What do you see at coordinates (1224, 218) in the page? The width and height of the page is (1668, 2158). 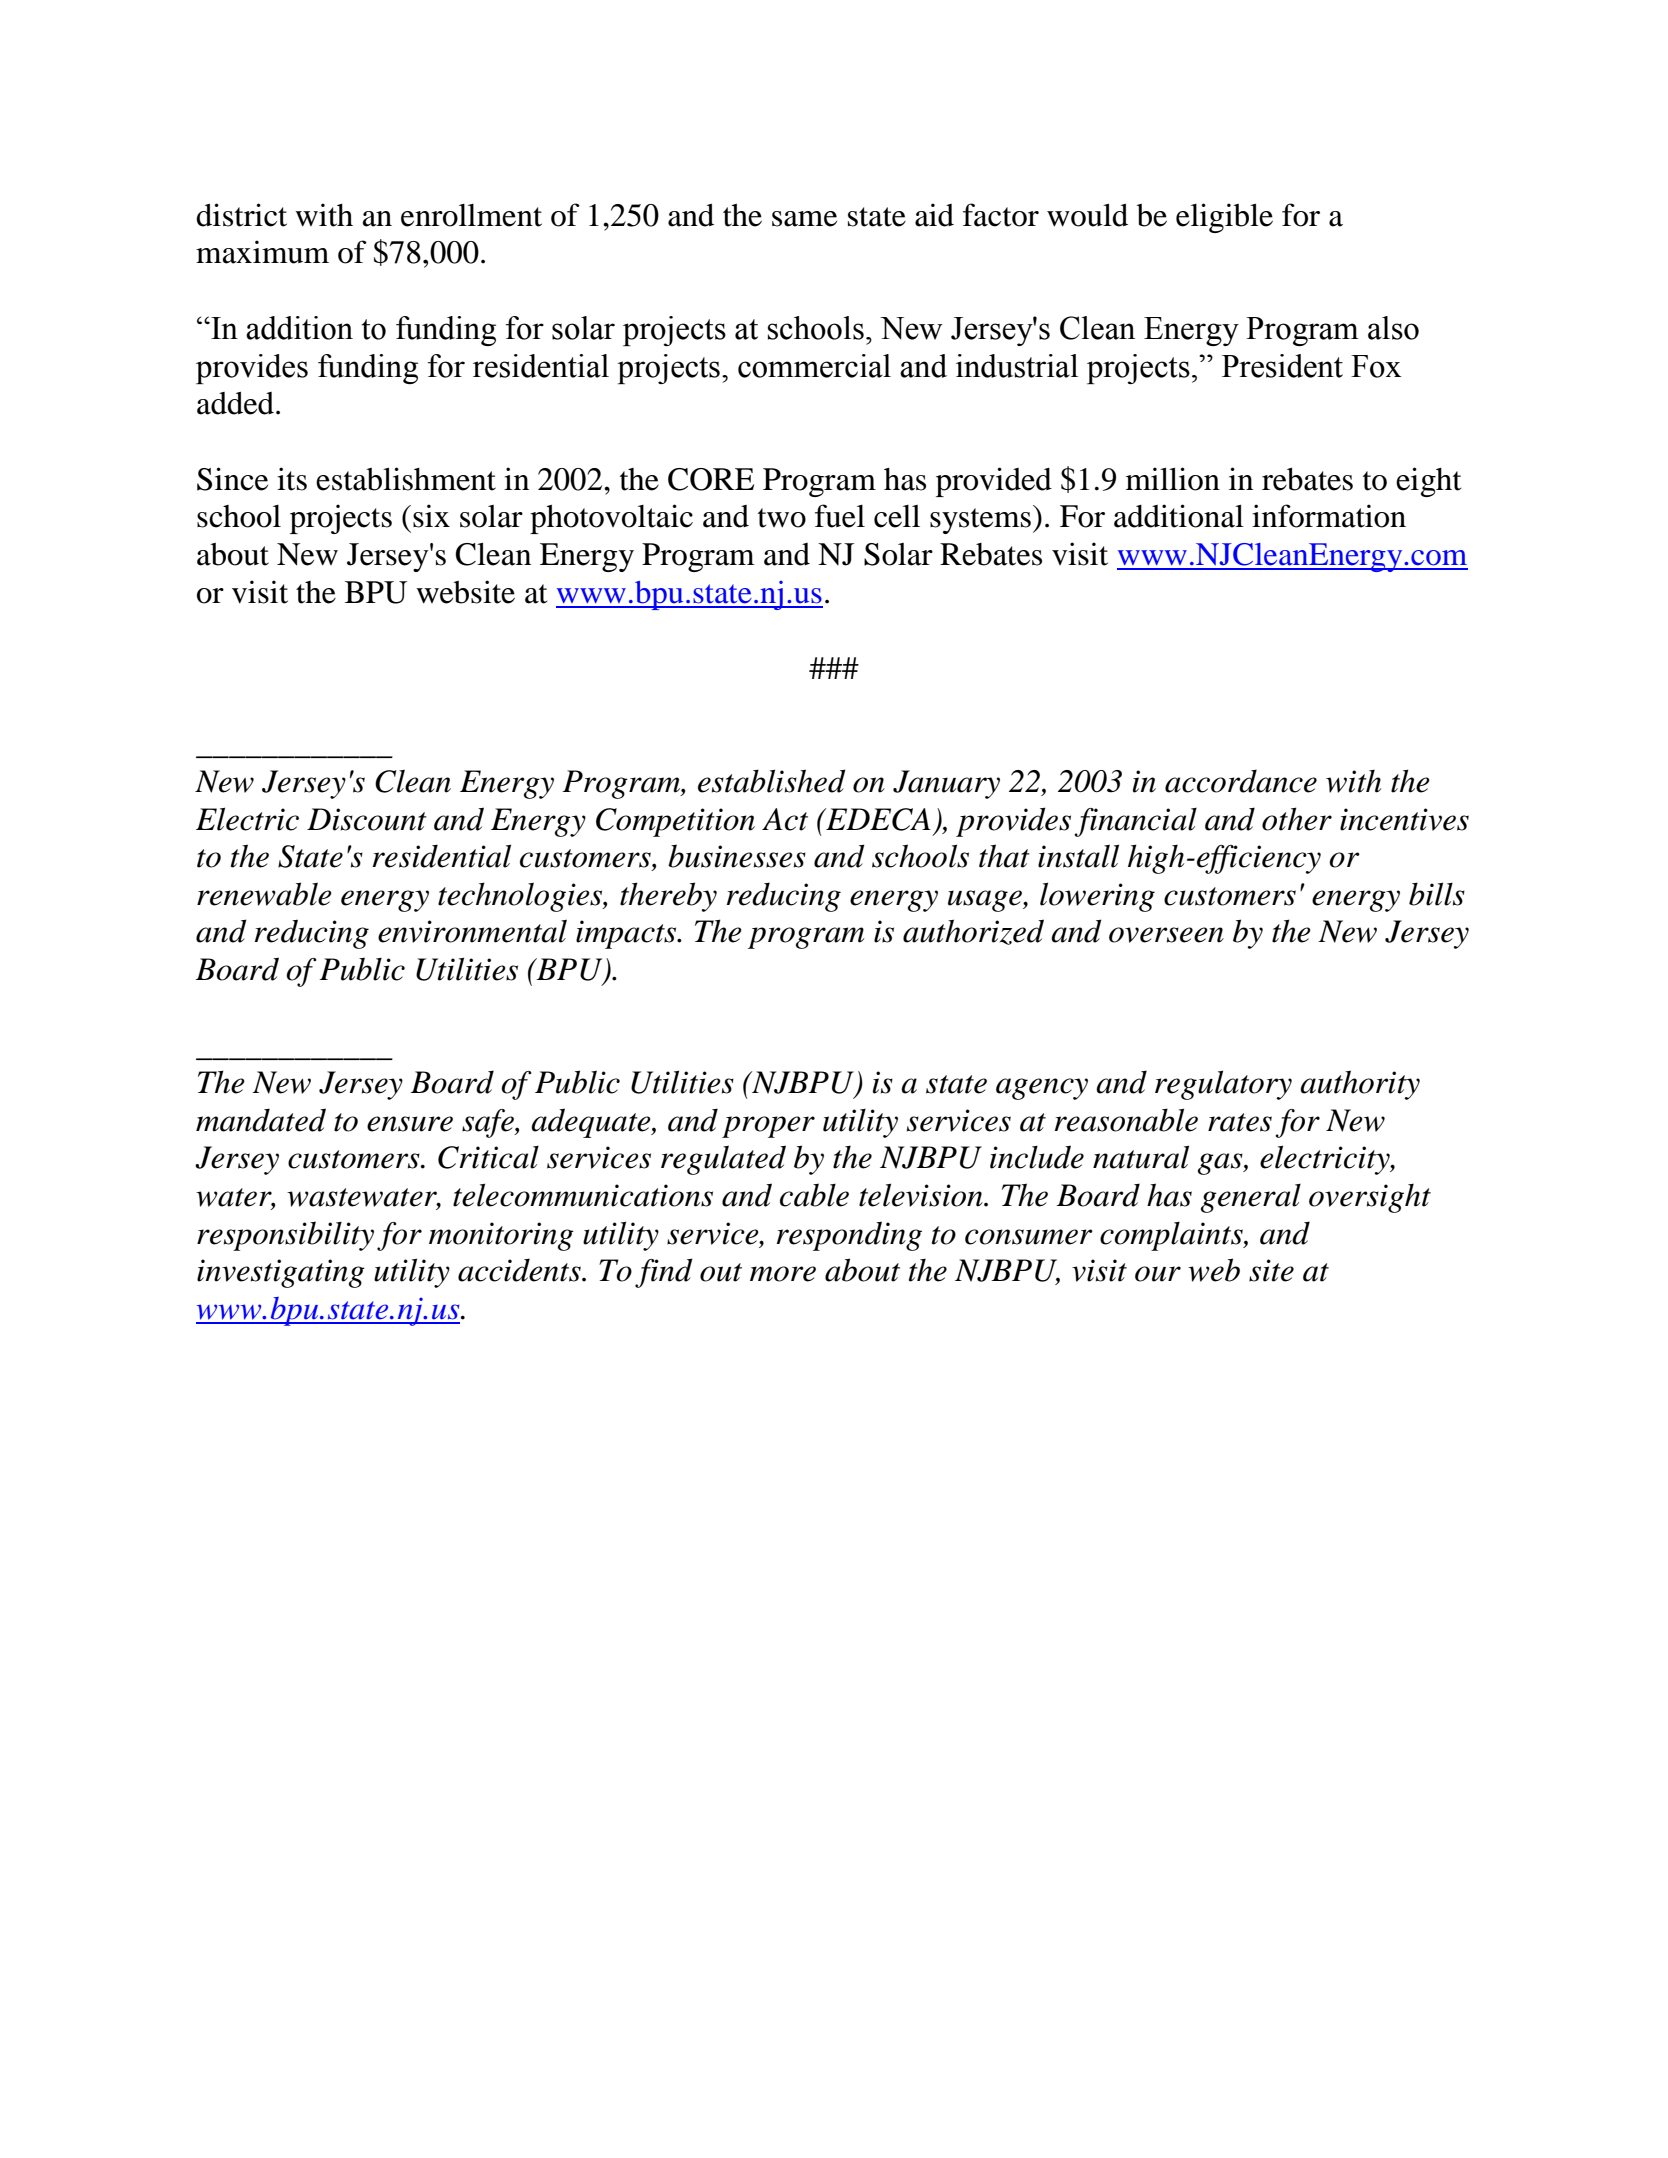 I see `eligible` at bounding box center [1224, 218].
